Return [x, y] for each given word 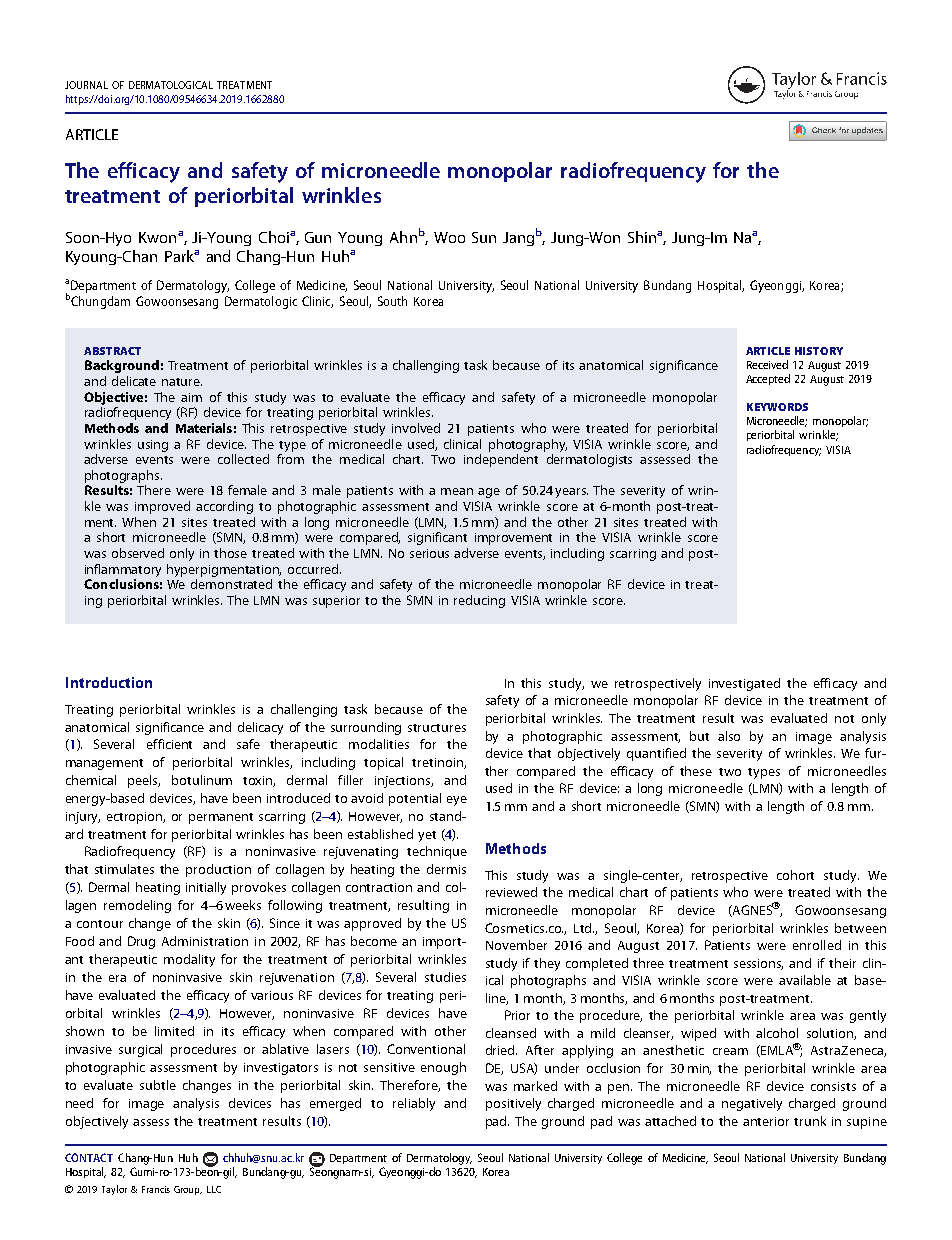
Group [188, 1190]
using [153, 446]
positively [513, 1104]
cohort [795, 875]
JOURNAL [86, 85]
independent [501, 460]
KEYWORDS [777, 407]
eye [457, 801]
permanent [221, 818]
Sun [484, 237]
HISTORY [819, 351]
